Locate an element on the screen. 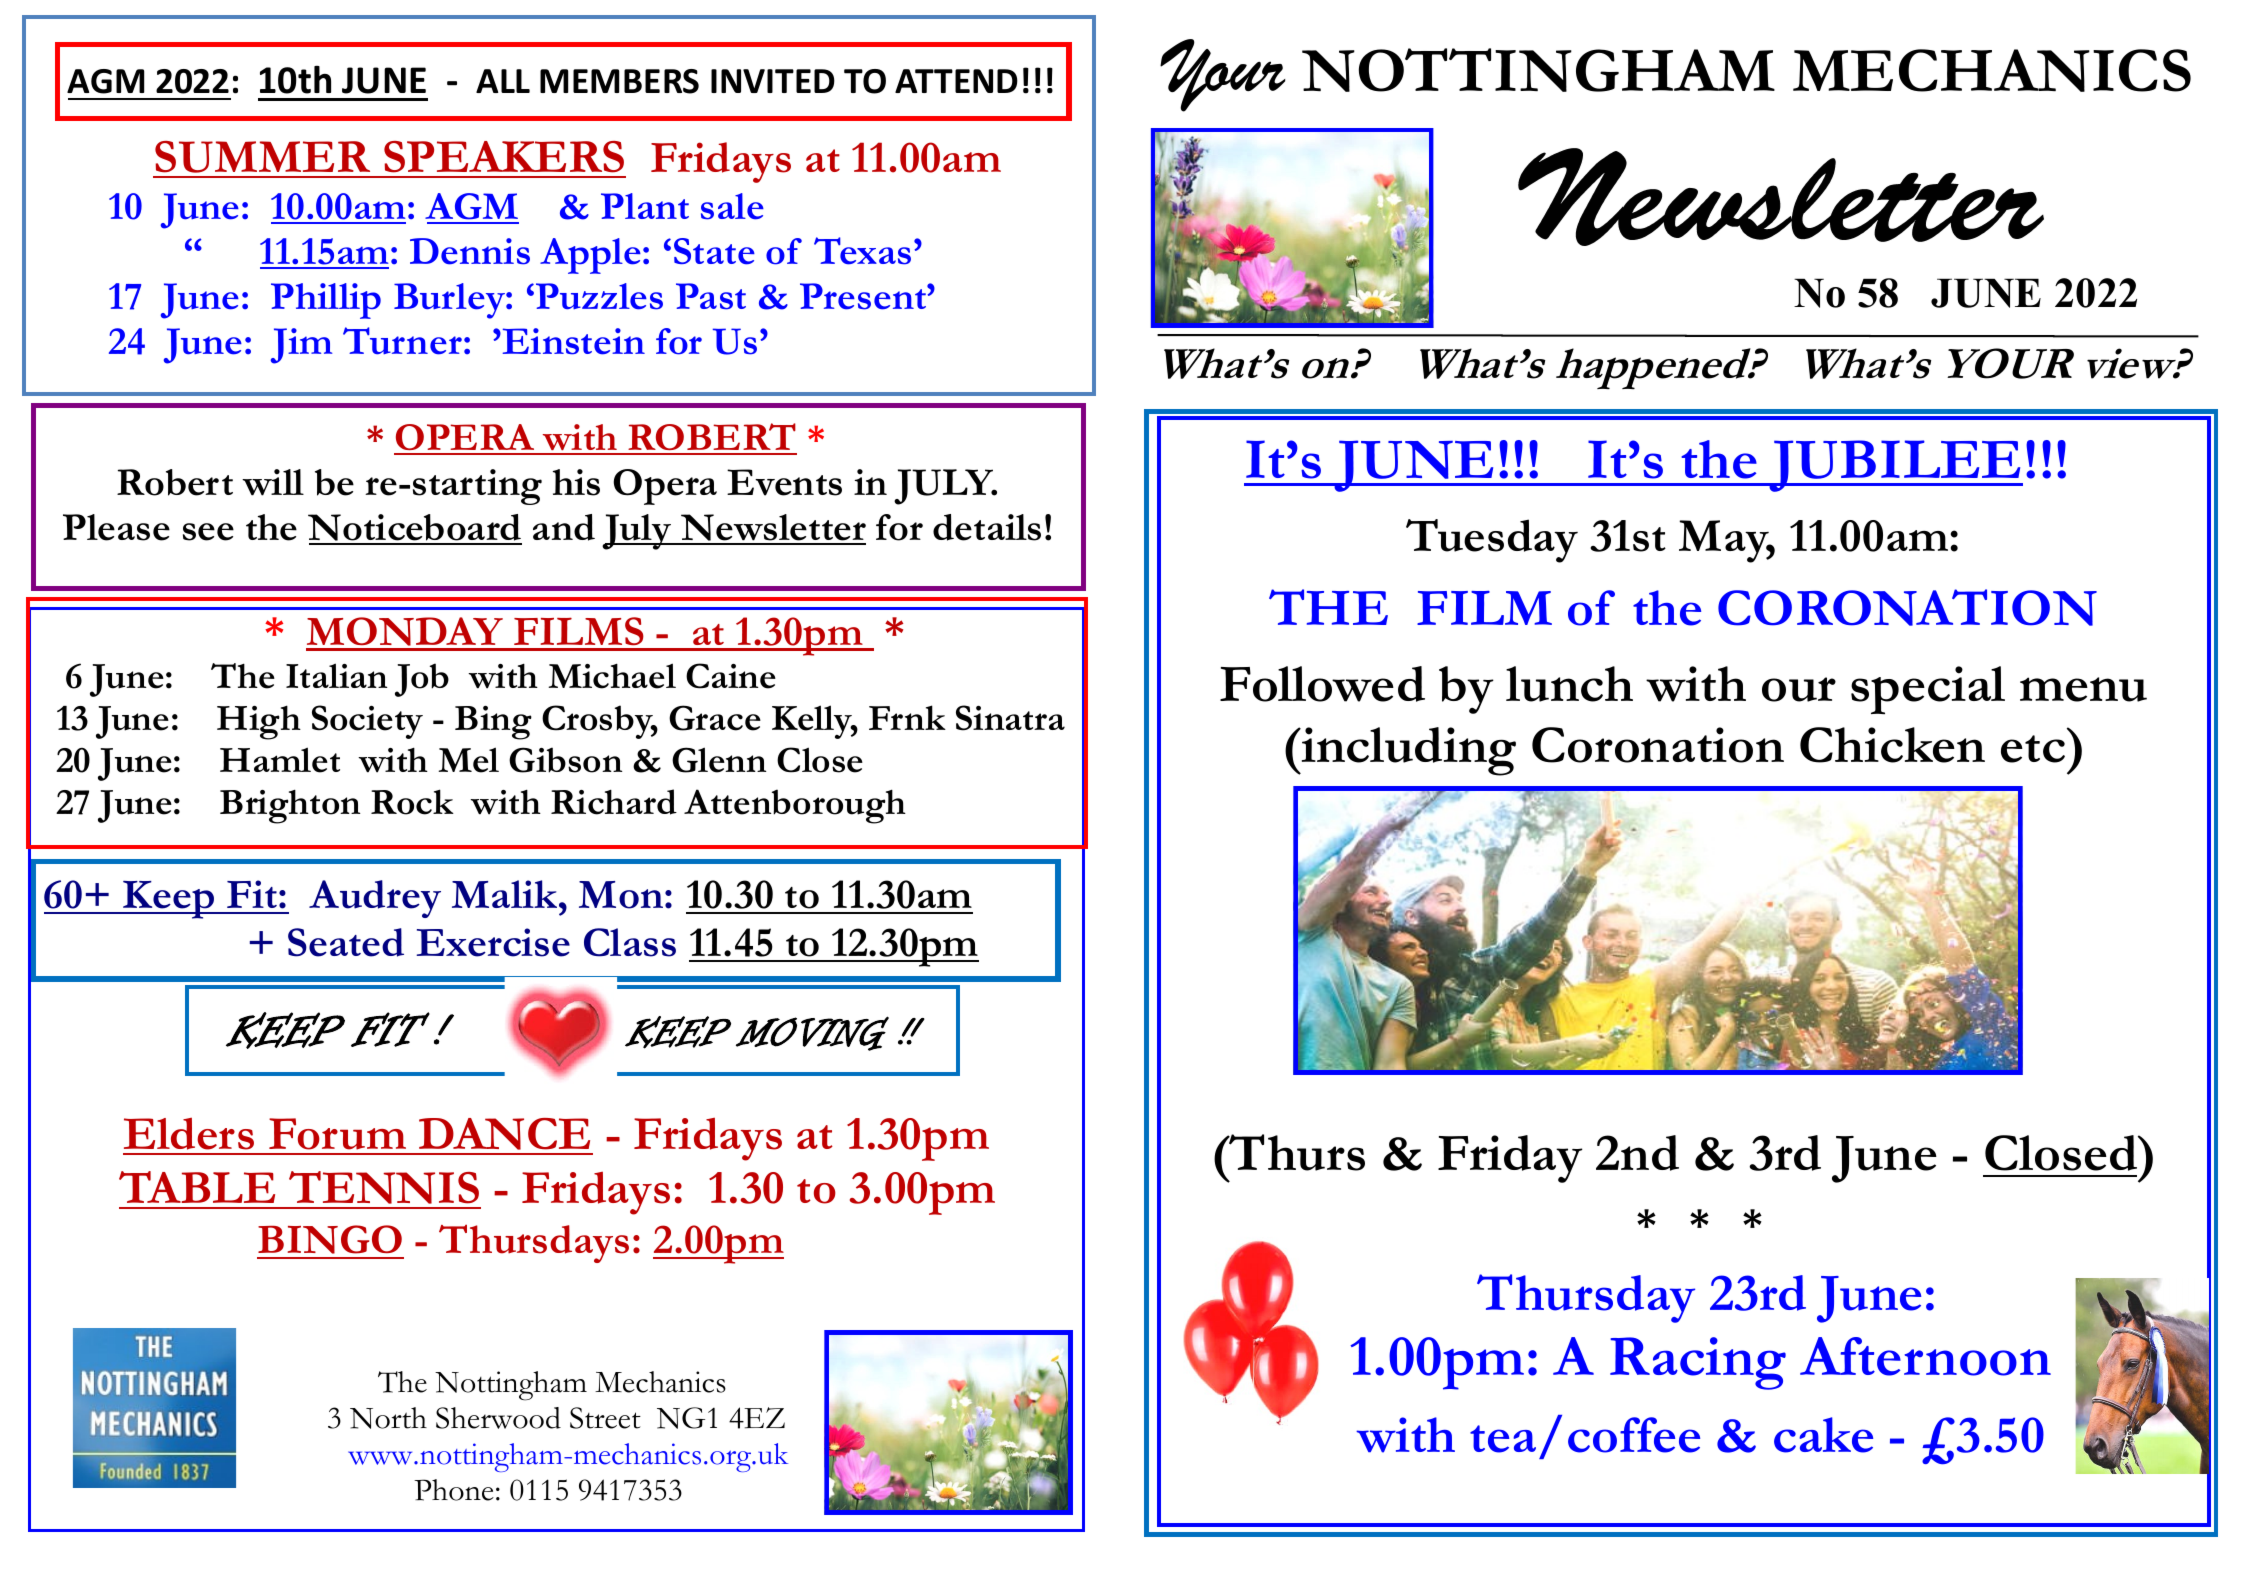 The height and width of the screenshot is (1589, 2248). Sinatra is located at coordinates (1010, 718).
